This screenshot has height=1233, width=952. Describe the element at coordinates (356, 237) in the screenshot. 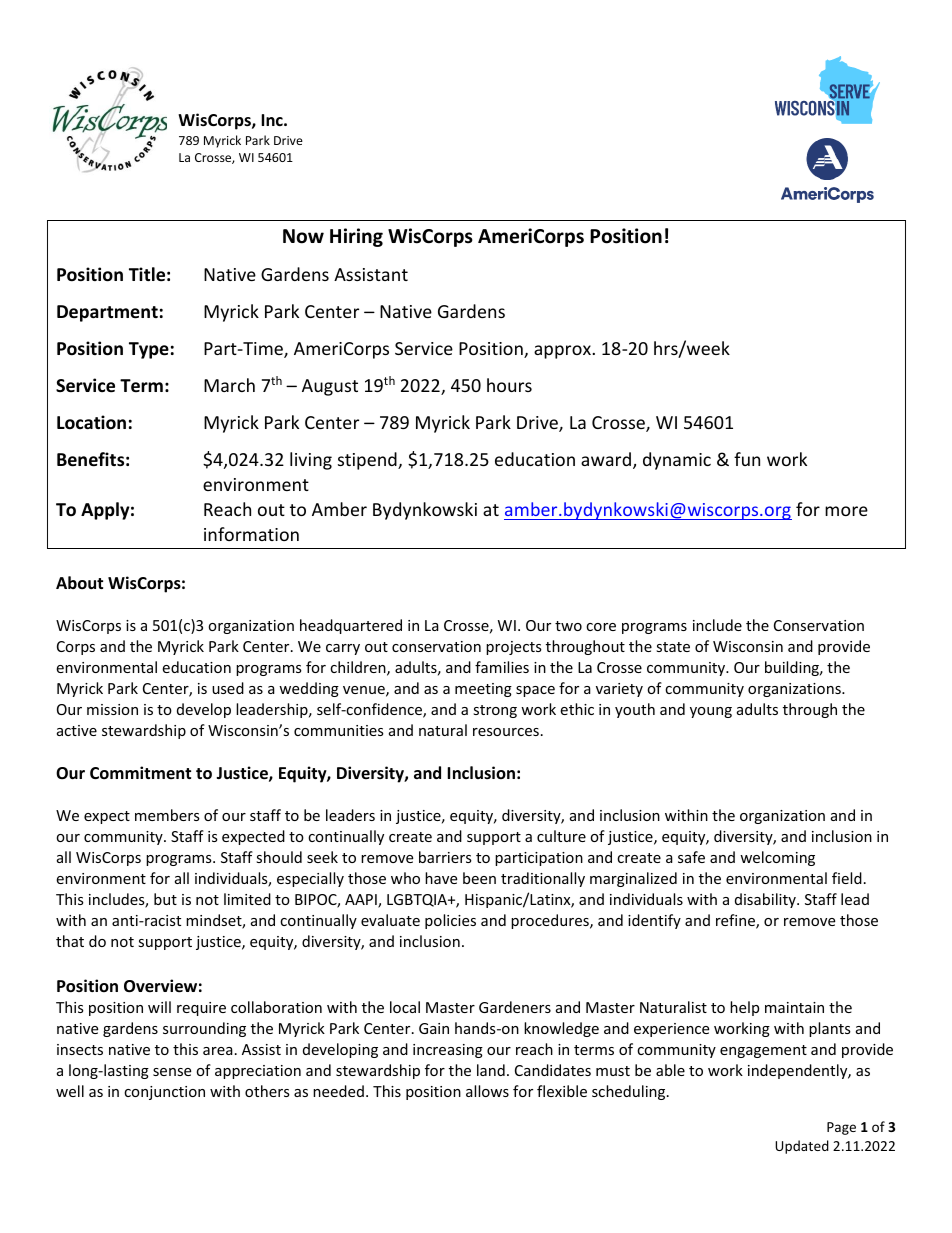

I see `Hiring` at that location.
